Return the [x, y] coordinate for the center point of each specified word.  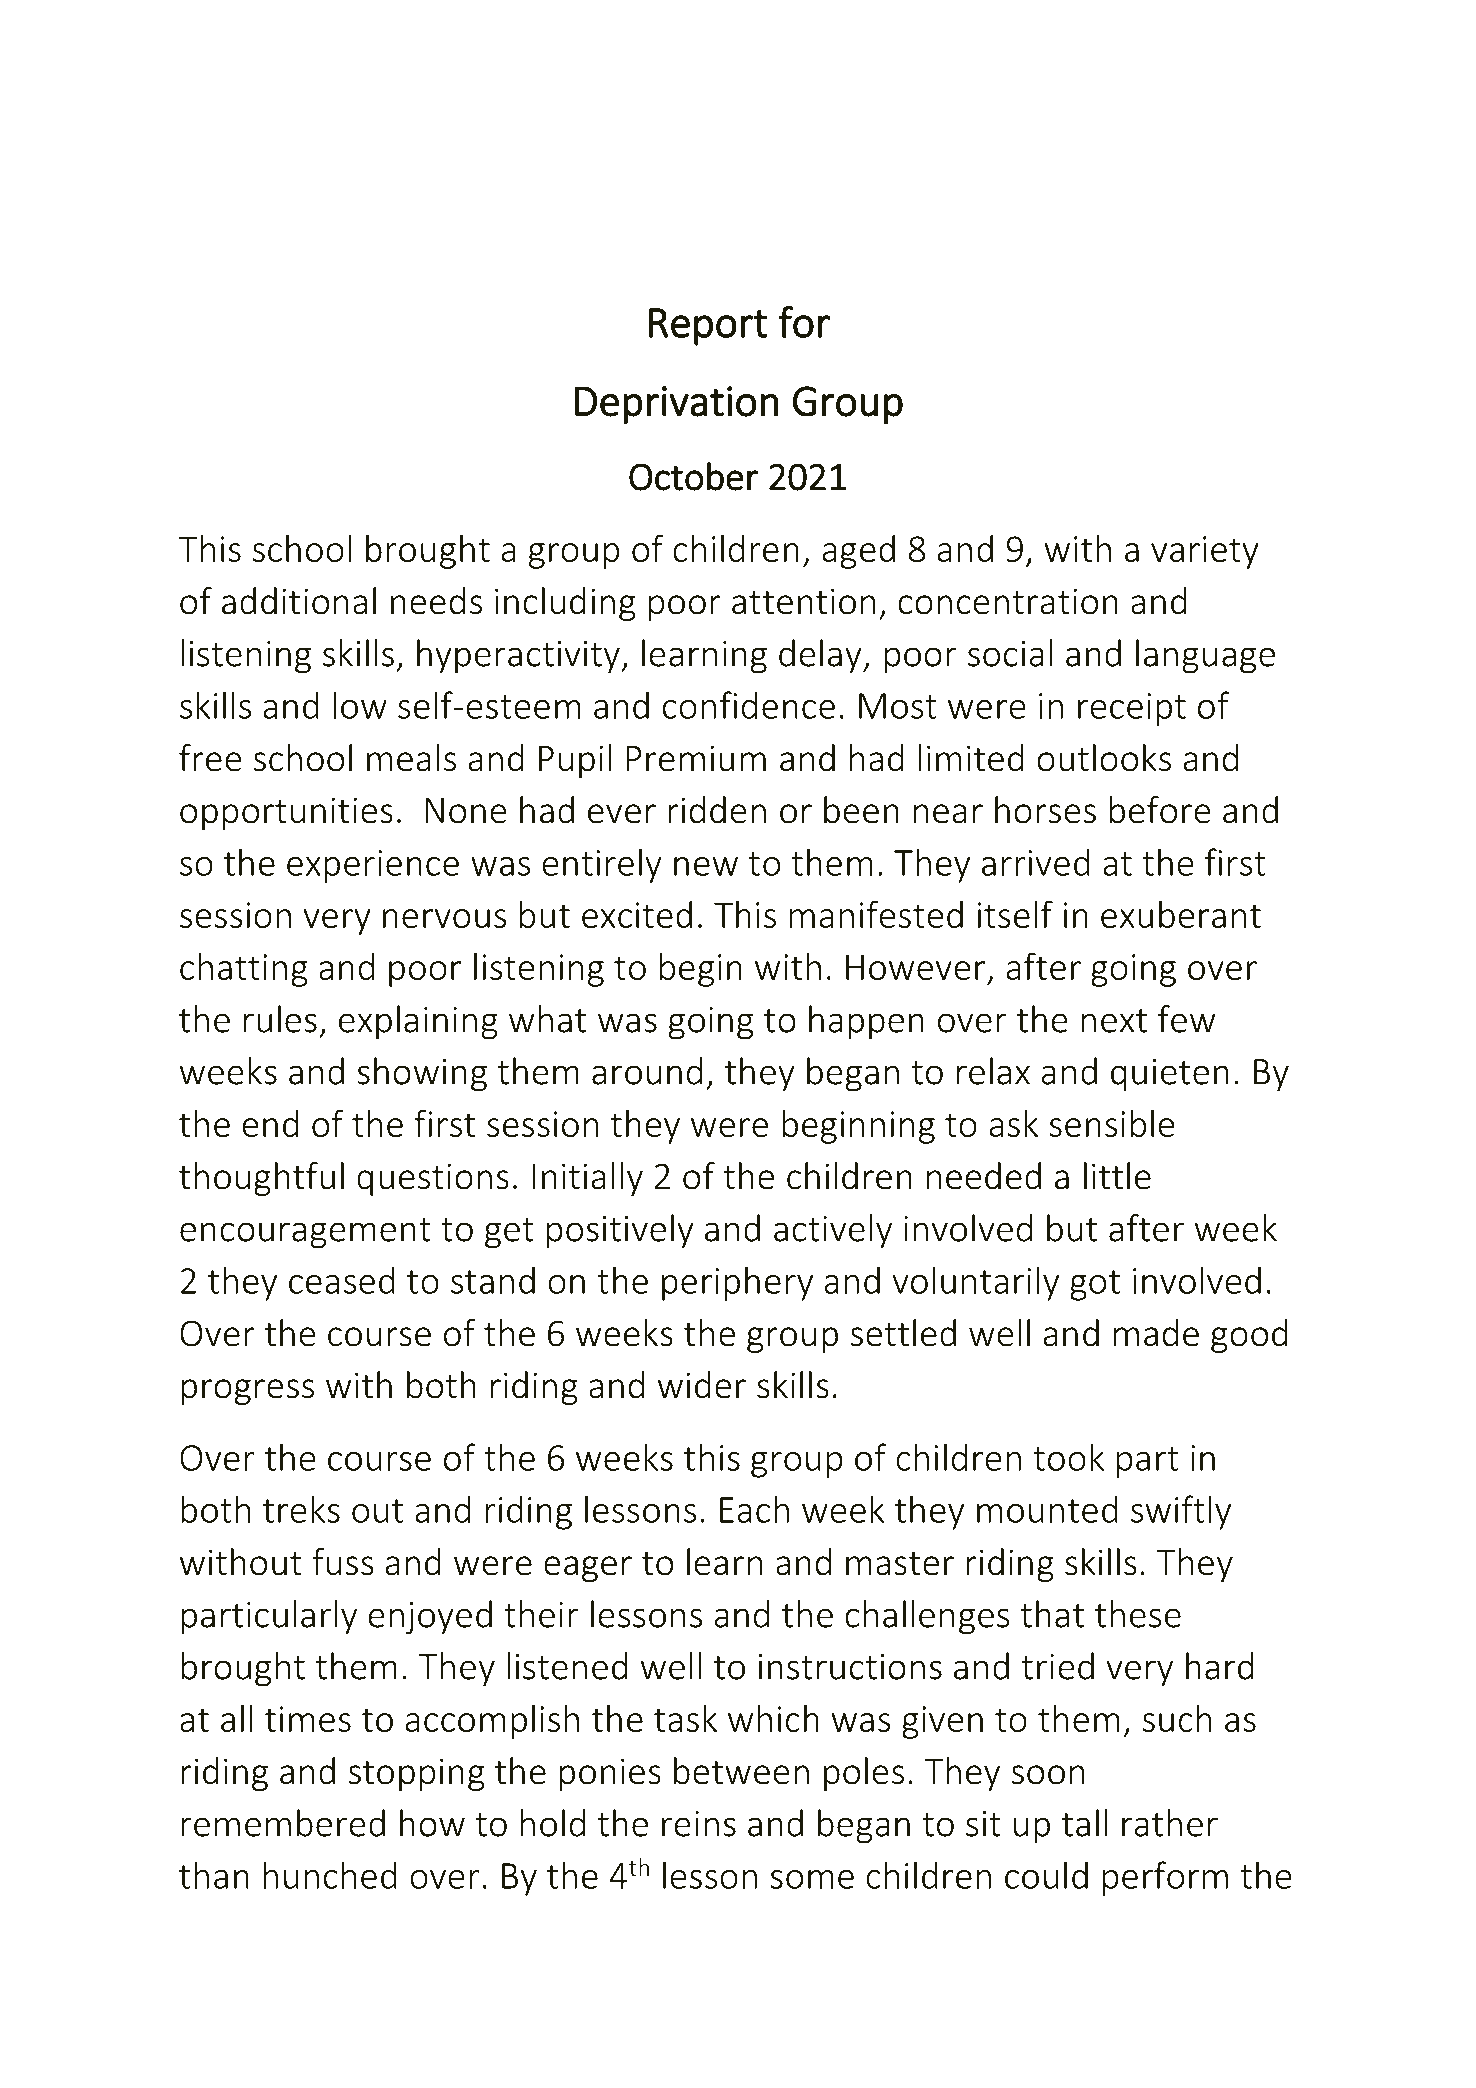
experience [373, 866]
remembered [283, 1823]
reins [699, 1824]
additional [299, 601]
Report [708, 327]
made [1156, 1333]
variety [1205, 552]
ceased [342, 1280]
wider [702, 1385]
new [706, 866]
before [1160, 810]
